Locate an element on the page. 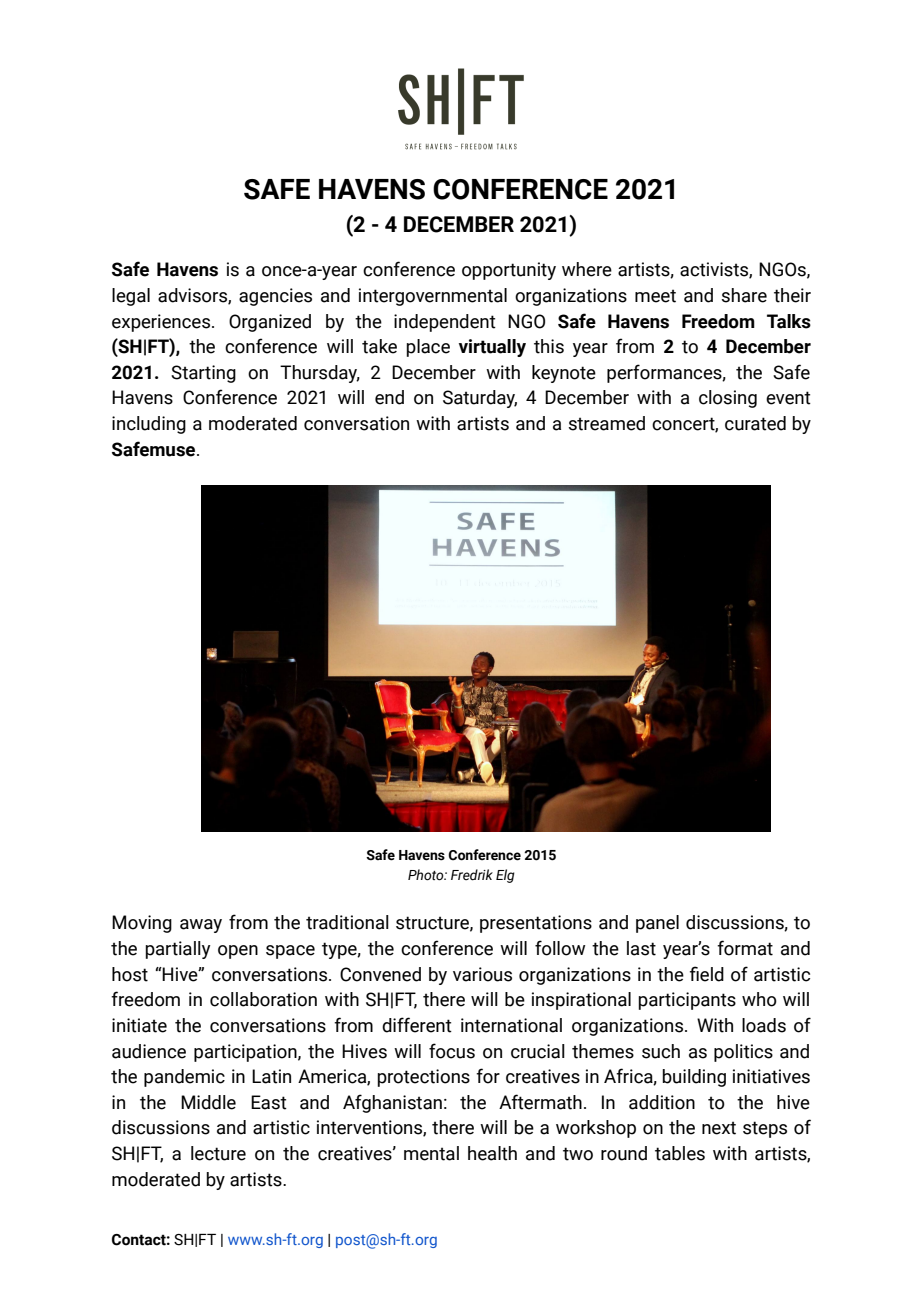 The width and height of the document is (924, 1307). health is located at coordinates (492, 1153).
